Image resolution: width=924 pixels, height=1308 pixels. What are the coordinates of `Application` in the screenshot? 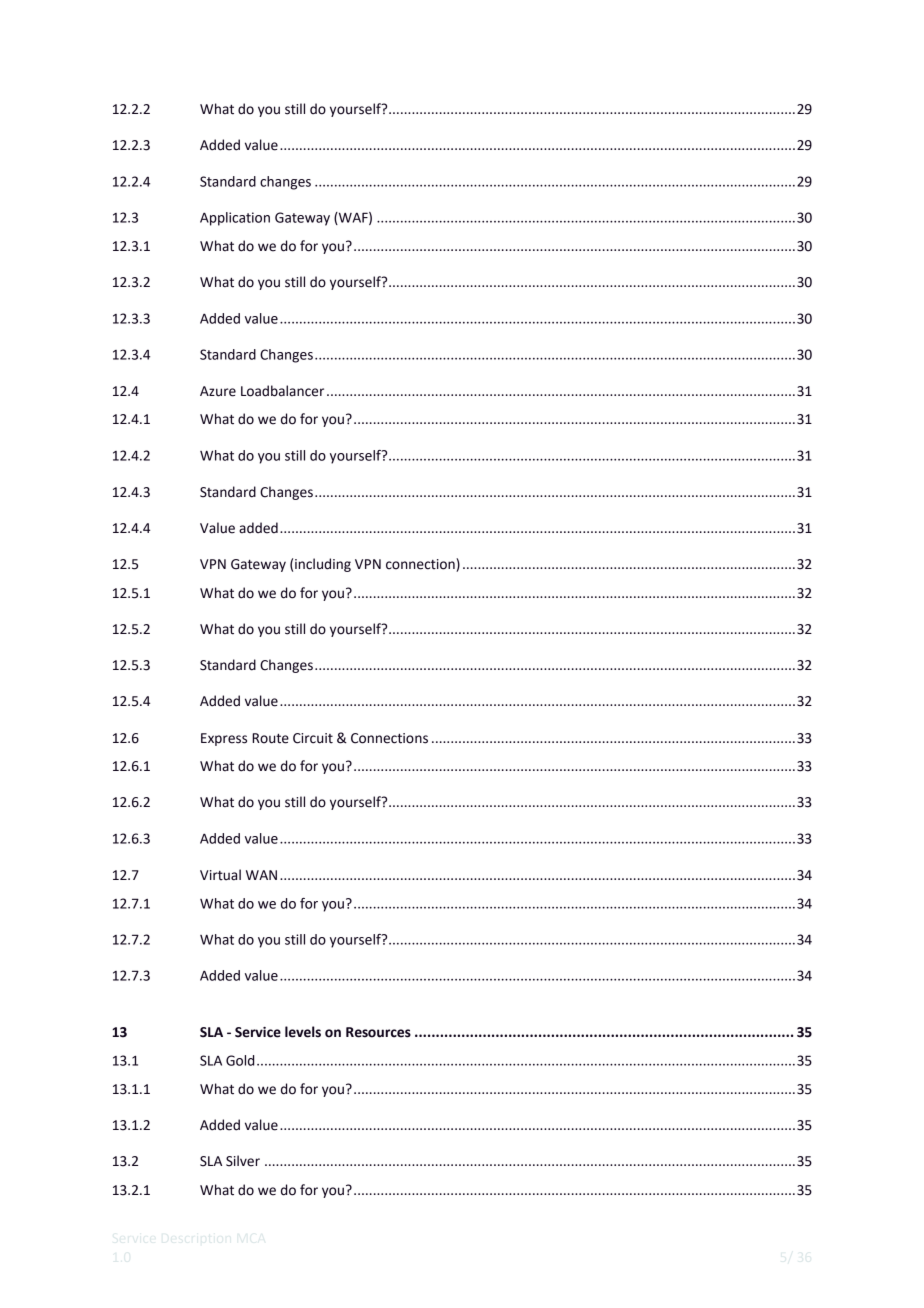 It's located at (235, 219).
